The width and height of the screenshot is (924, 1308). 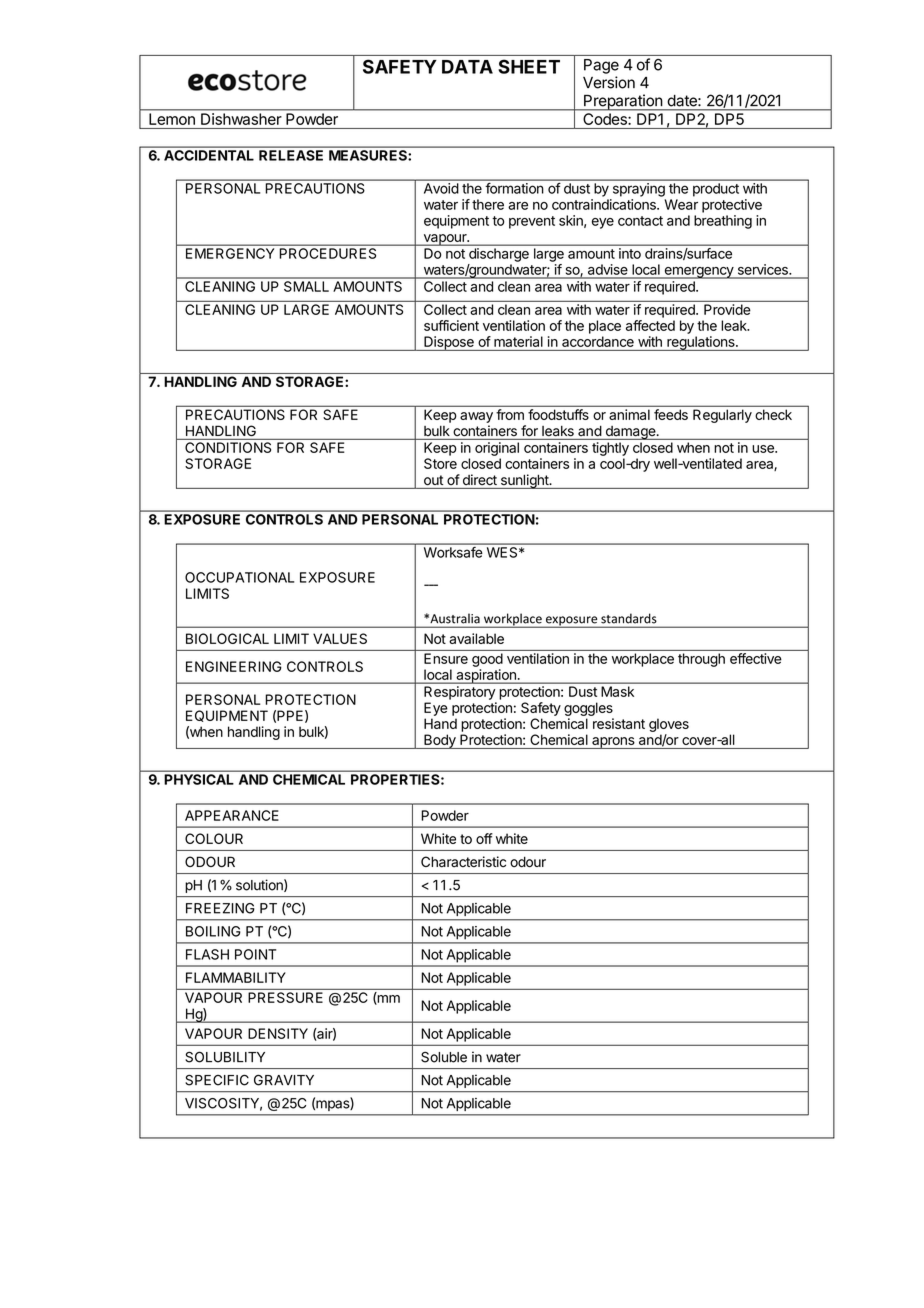 What do you see at coordinates (291, 155) in the screenshot?
I see `RELEASE` at bounding box center [291, 155].
